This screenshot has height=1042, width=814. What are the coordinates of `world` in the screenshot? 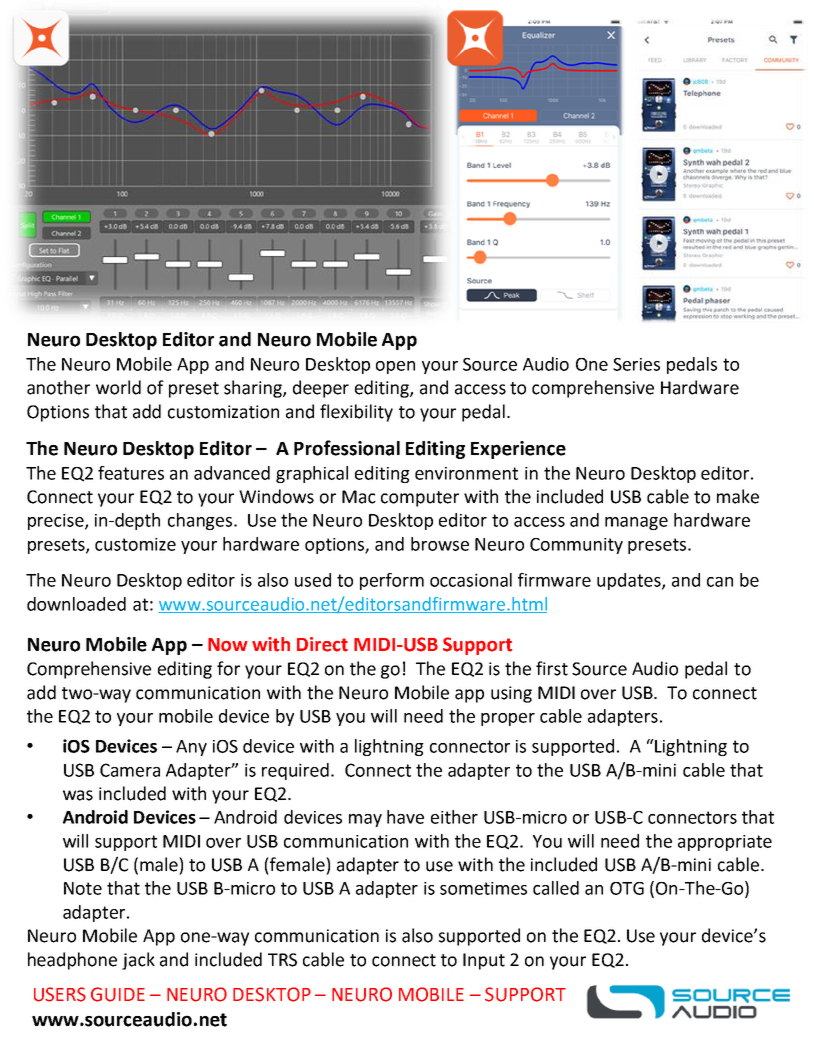 It's located at (118, 387).
